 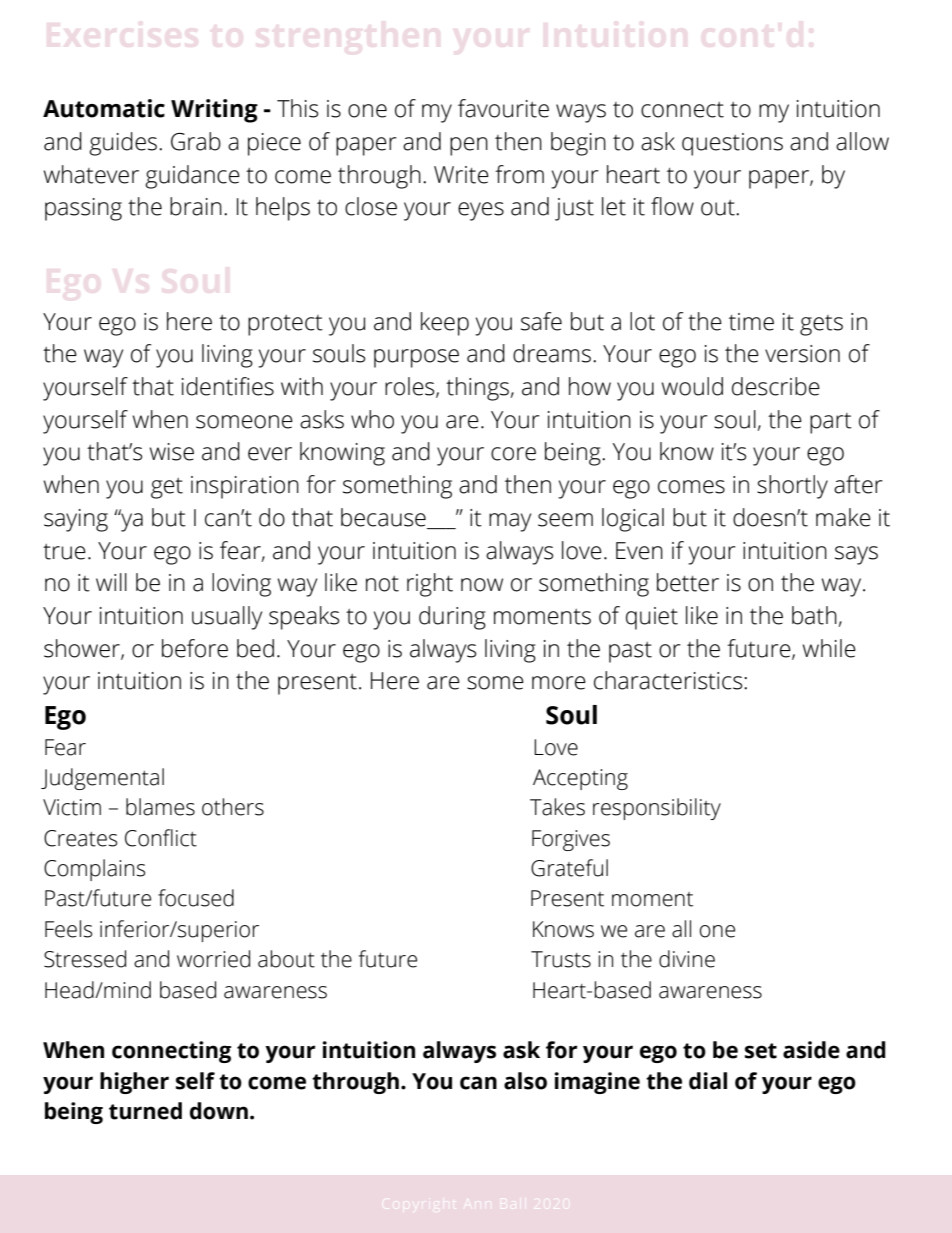 I want to click on also, so click(x=525, y=1081).
